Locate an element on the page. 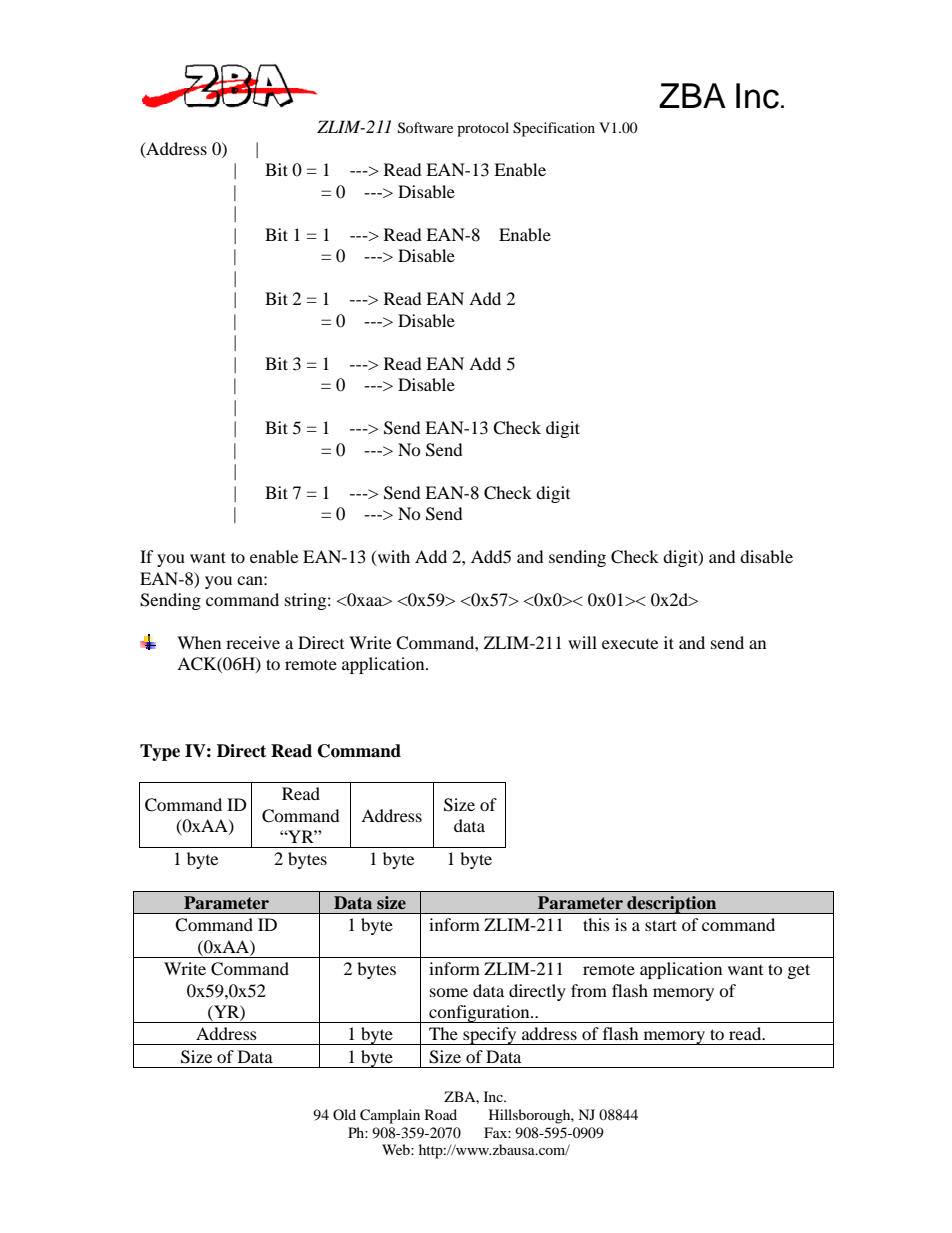  Old is located at coordinates (344, 1114).
